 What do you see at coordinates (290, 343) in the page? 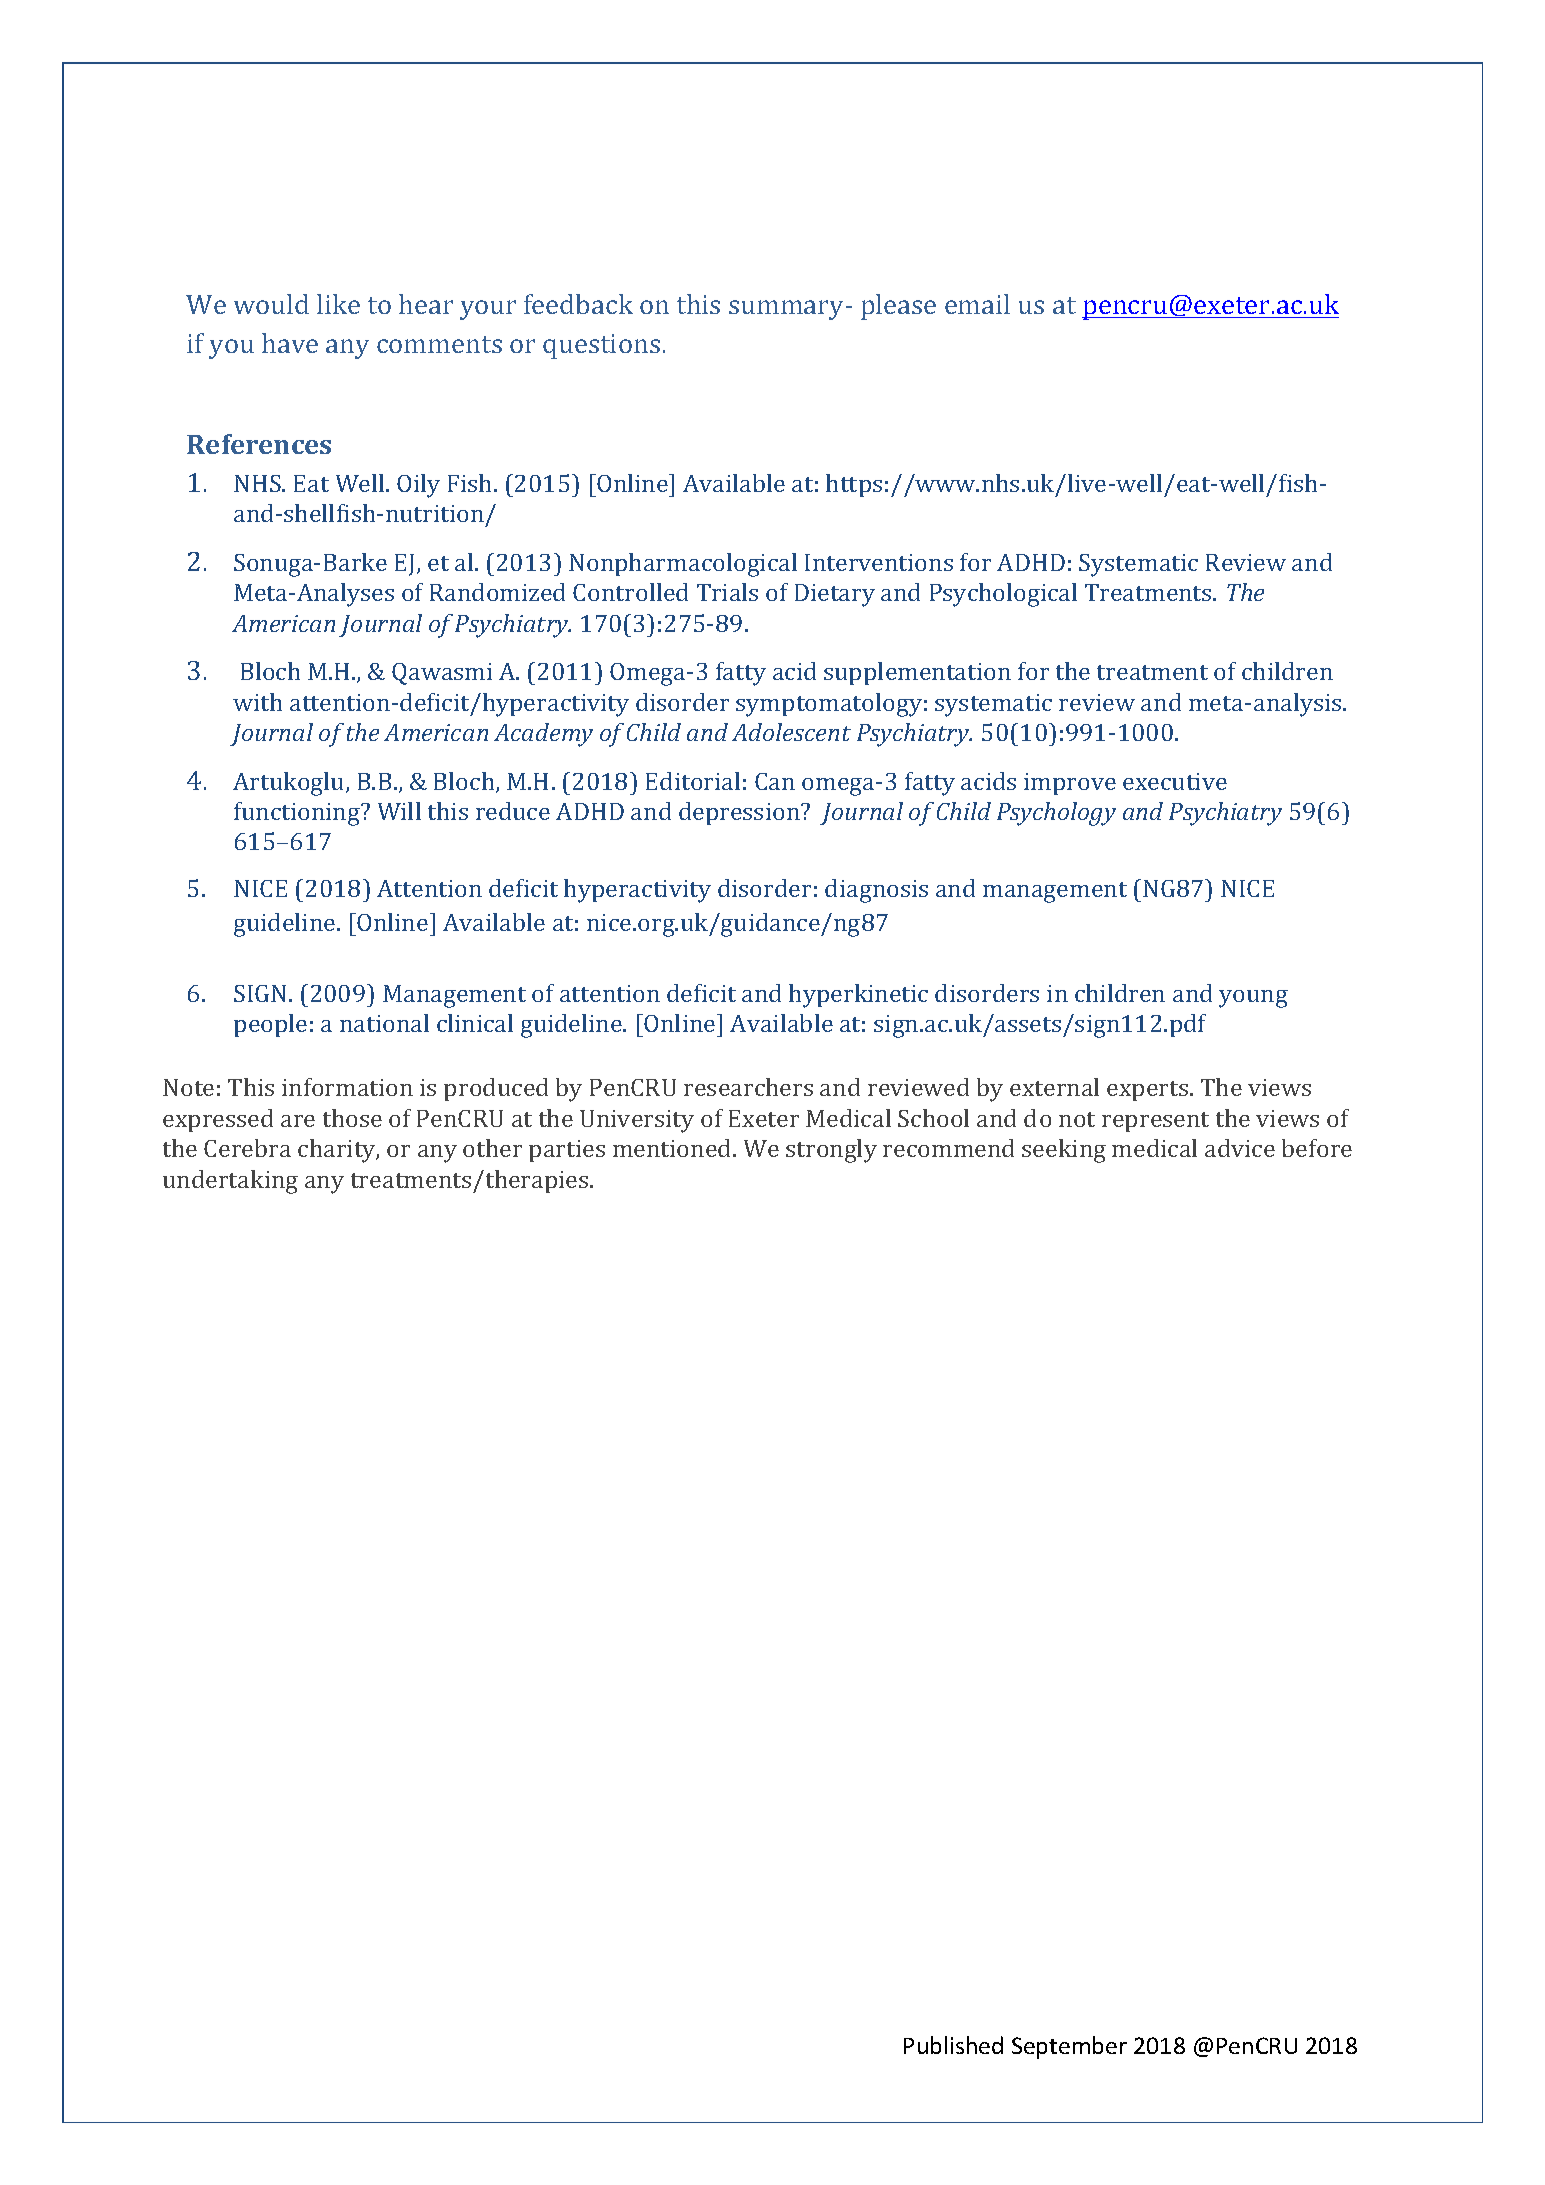
I see `have` at bounding box center [290, 343].
